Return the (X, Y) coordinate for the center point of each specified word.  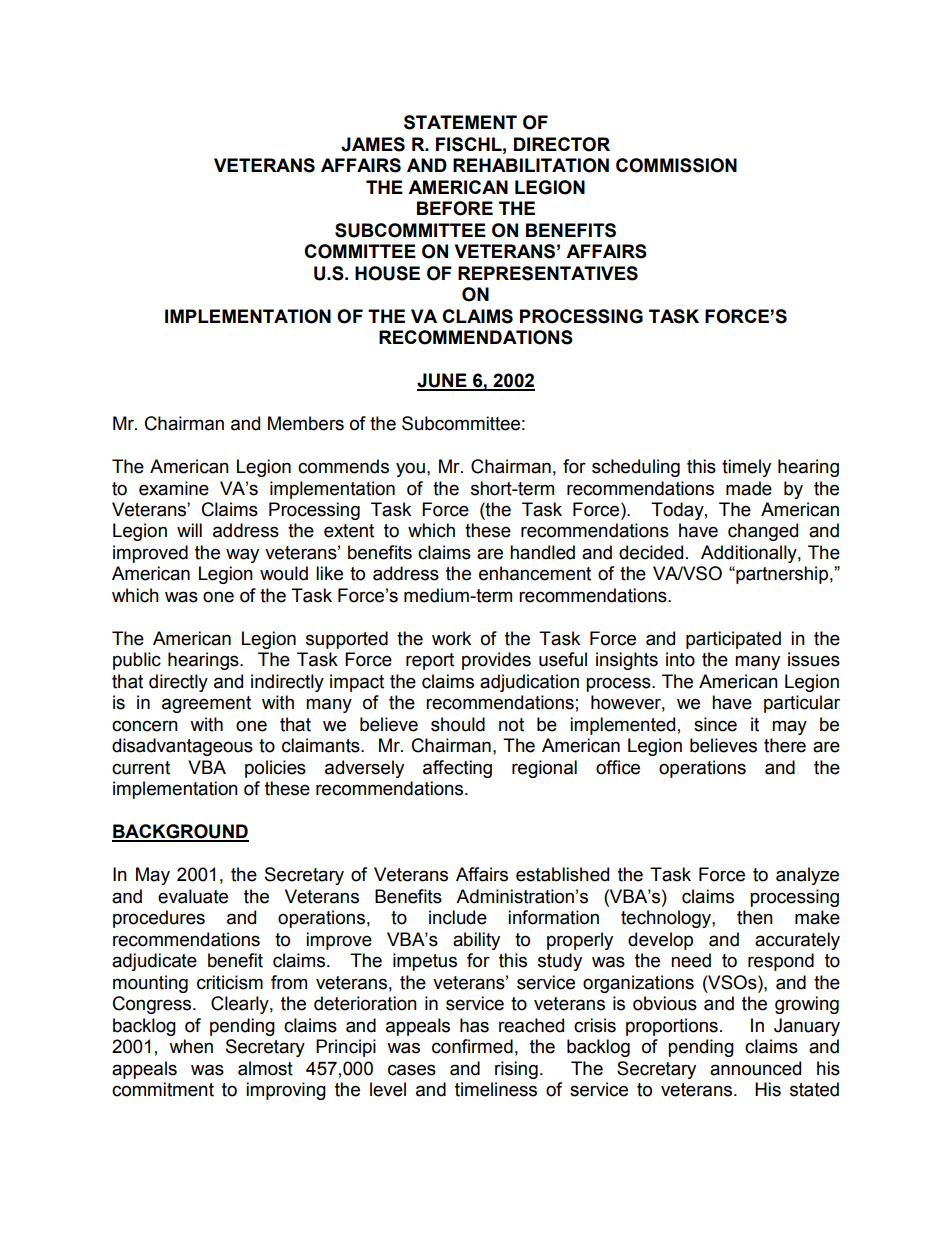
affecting (457, 769)
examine (174, 488)
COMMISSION (676, 165)
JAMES (373, 144)
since (715, 724)
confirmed (472, 1046)
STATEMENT (460, 122)
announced (755, 1068)
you (410, 469)
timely (746, 468)
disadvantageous (182, 747)
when (191, 1046)
